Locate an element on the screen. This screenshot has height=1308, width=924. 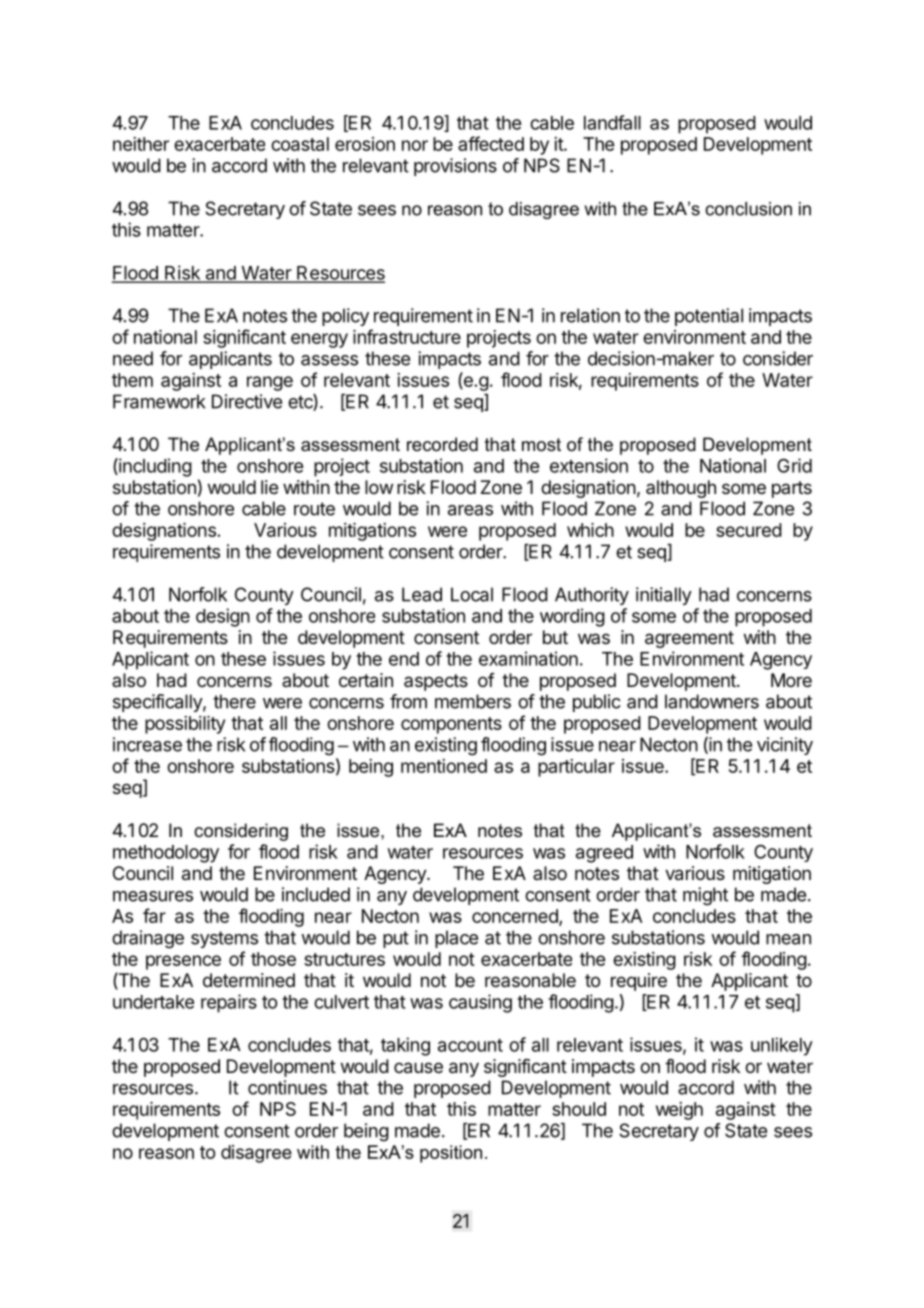
continues is located at coordinates (287, 1087).
